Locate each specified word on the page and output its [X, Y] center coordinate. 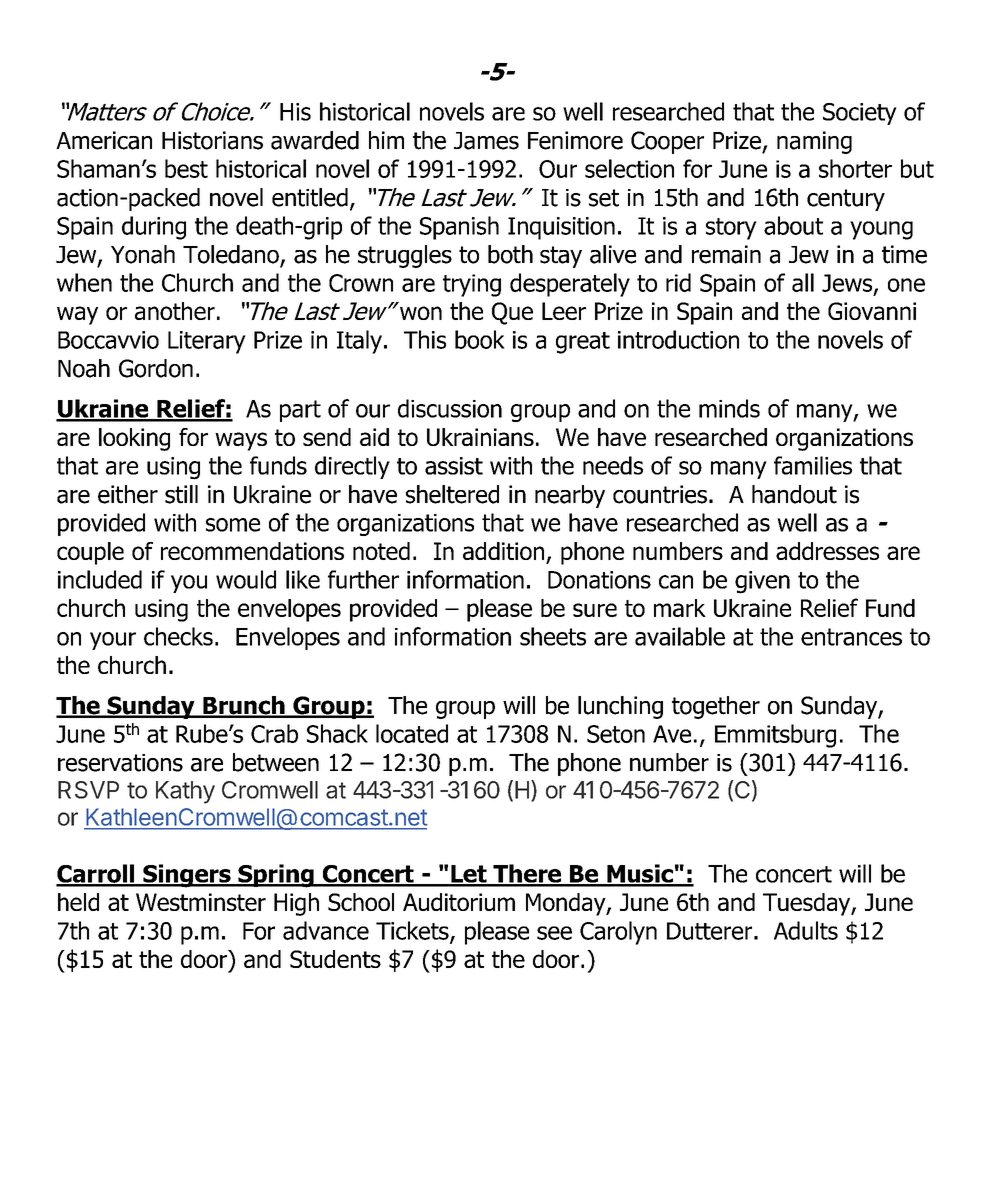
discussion [450, 408]
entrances [851, 637]
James [486, 141]
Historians [212, 140]
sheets [553, 636]
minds [729, 408]
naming [814, 142]
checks [178, 636]
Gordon [156, 368]
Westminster [201, 902]
